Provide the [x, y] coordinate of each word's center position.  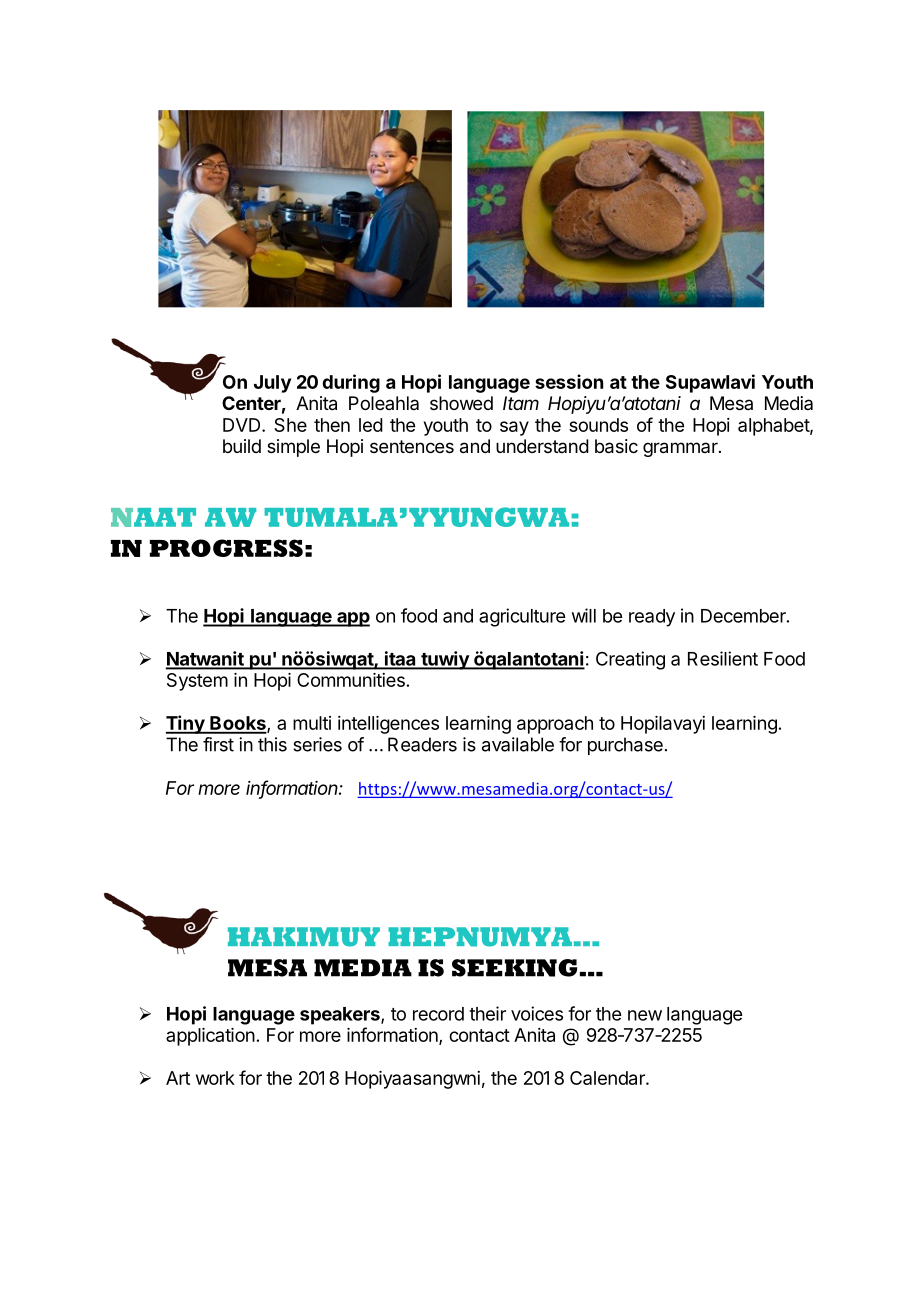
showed [461, 403]
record [438, 1014]
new [645, 1015]
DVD [243, 425]
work [215, 1078]
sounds [598, 425]
